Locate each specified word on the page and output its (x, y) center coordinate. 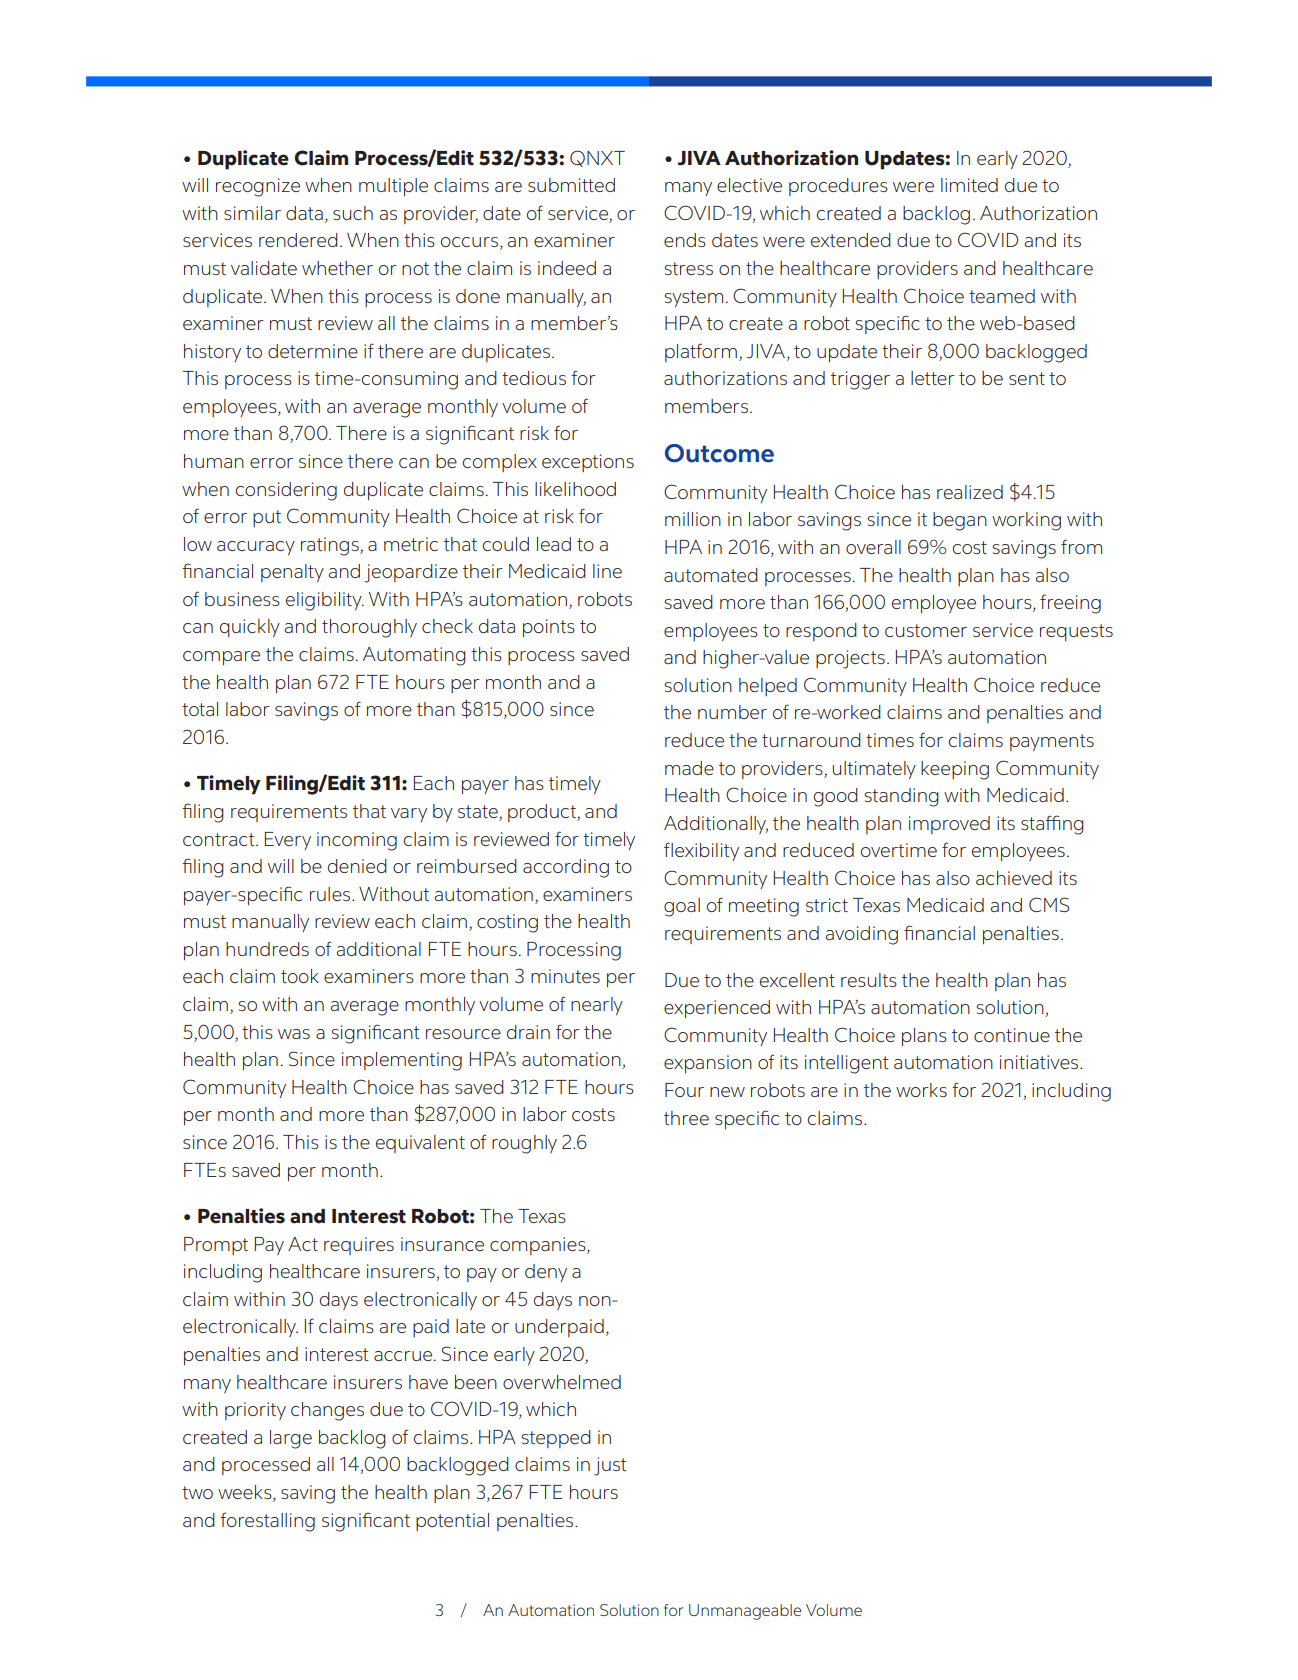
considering (286, 491)
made (689, 768)
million (693, 519)
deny (546, 1273)
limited (969, 185)
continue (1012, 1035)
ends (685, 240)
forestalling (267, 1522)
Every (288, 841)
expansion (708, 1064)
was (294, 1034)
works (921, 1090)
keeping (955, 770)
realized (970, 492)
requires (359, 1246)
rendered (298, 240)
